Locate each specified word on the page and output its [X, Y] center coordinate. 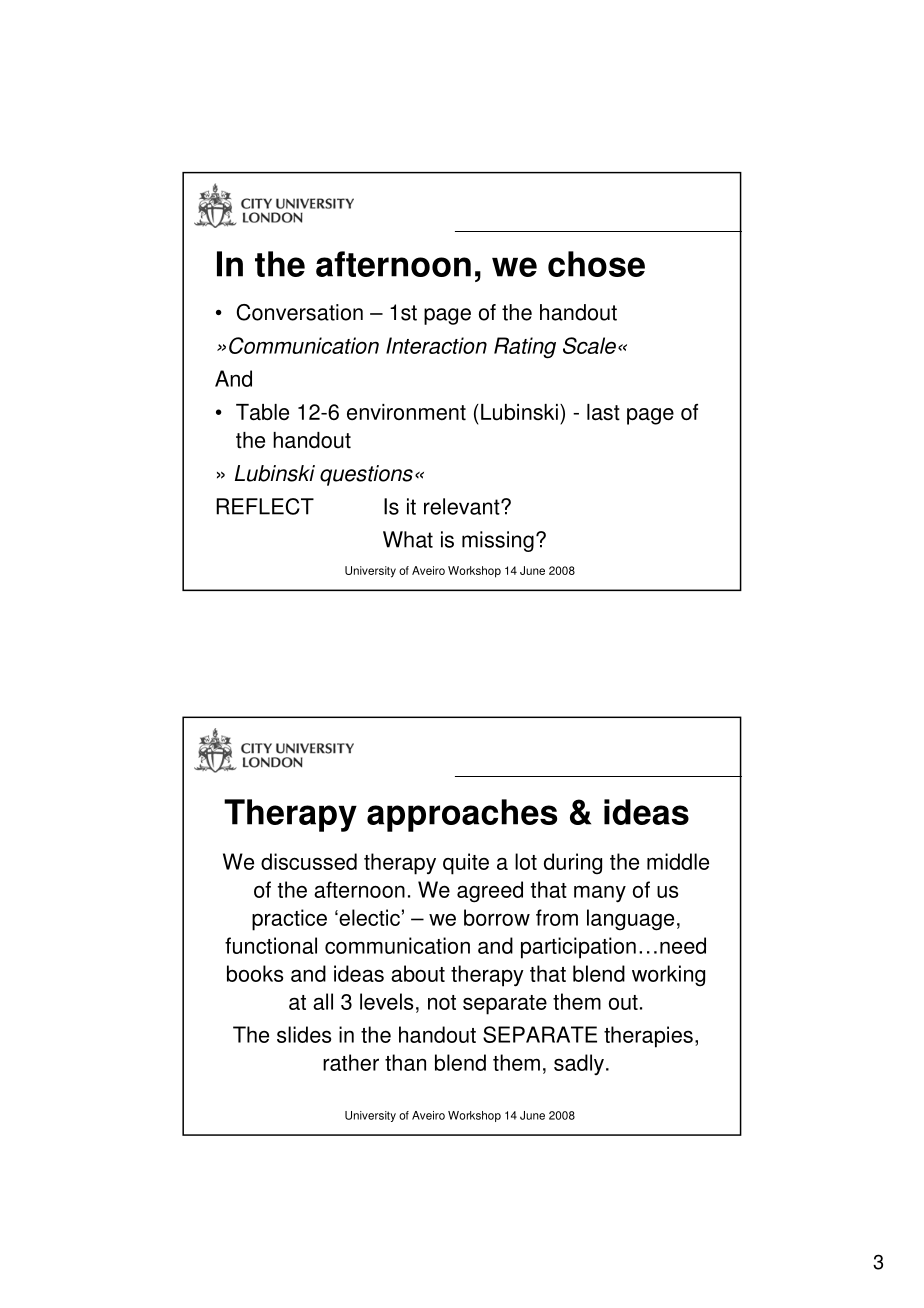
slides [304, 1034]
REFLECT [265, 506]
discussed [309, 861]
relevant [463, 506]
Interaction [436, 345]
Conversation [300, 312]
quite [466, 864]
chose [596, 264]
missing [498, 541]
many [600, 894]
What [408, 539]
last [603, 412]
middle [678, 861]
